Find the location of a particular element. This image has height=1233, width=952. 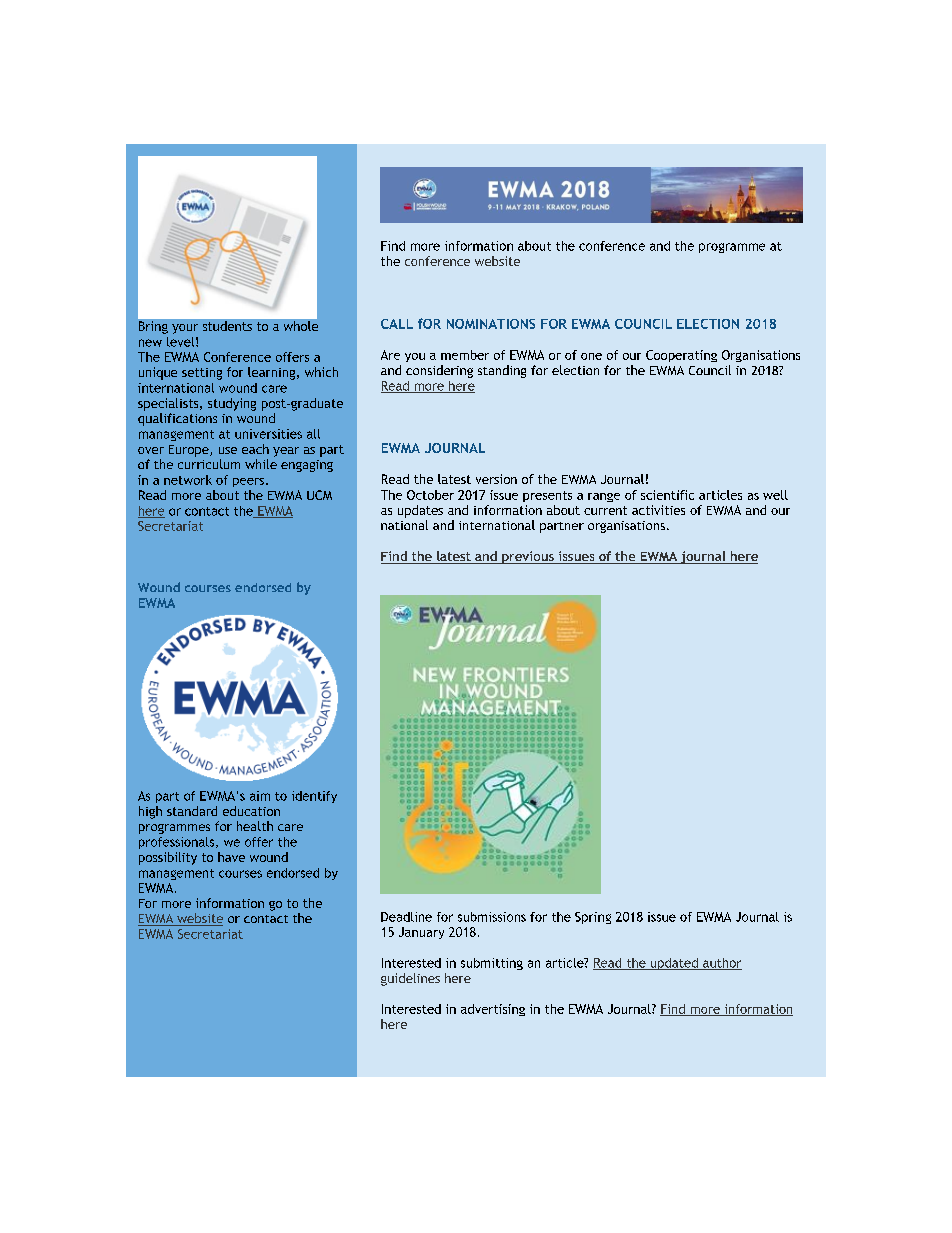

students is located at coordinates (227, 326).
